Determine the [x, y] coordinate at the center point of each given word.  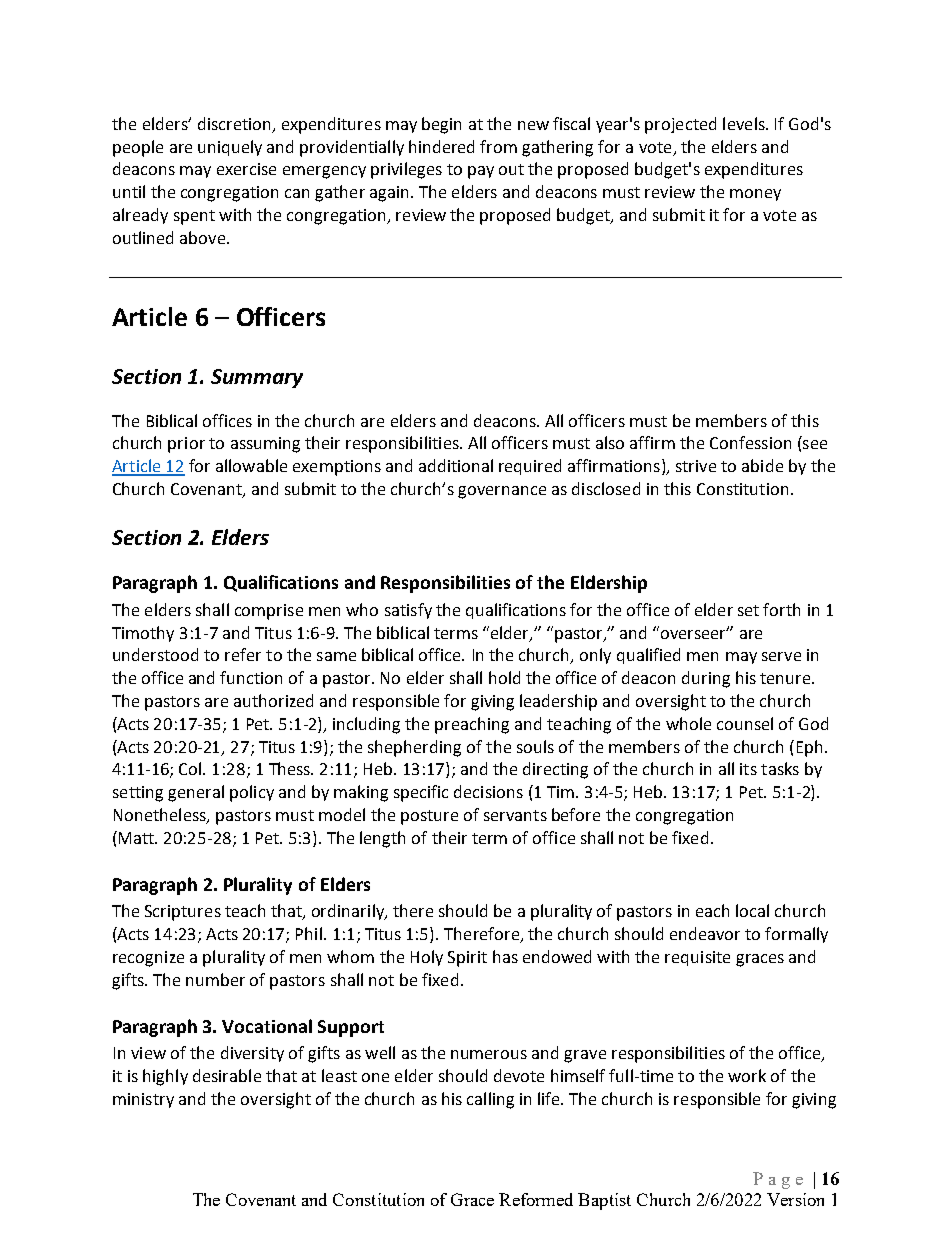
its [748, 769]
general [196, 793]
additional [456, 465]
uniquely [230, 148]
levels [745, 123]
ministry [143, 1100]
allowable [251, 465]
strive [696, 466]
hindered [441, 146]
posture [429, 817]
